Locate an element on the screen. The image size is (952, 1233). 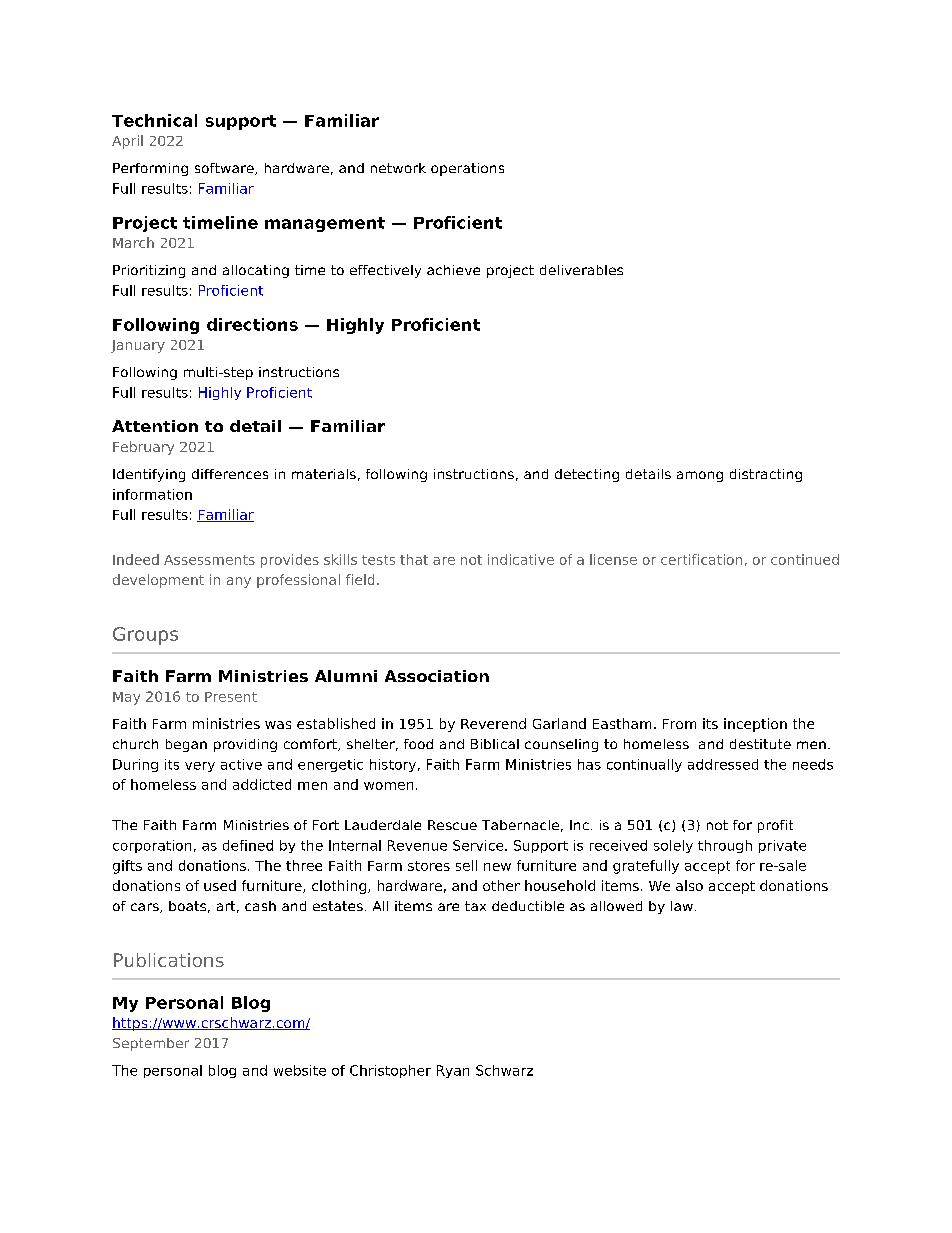
operations is located at coordinates (467, 169).
